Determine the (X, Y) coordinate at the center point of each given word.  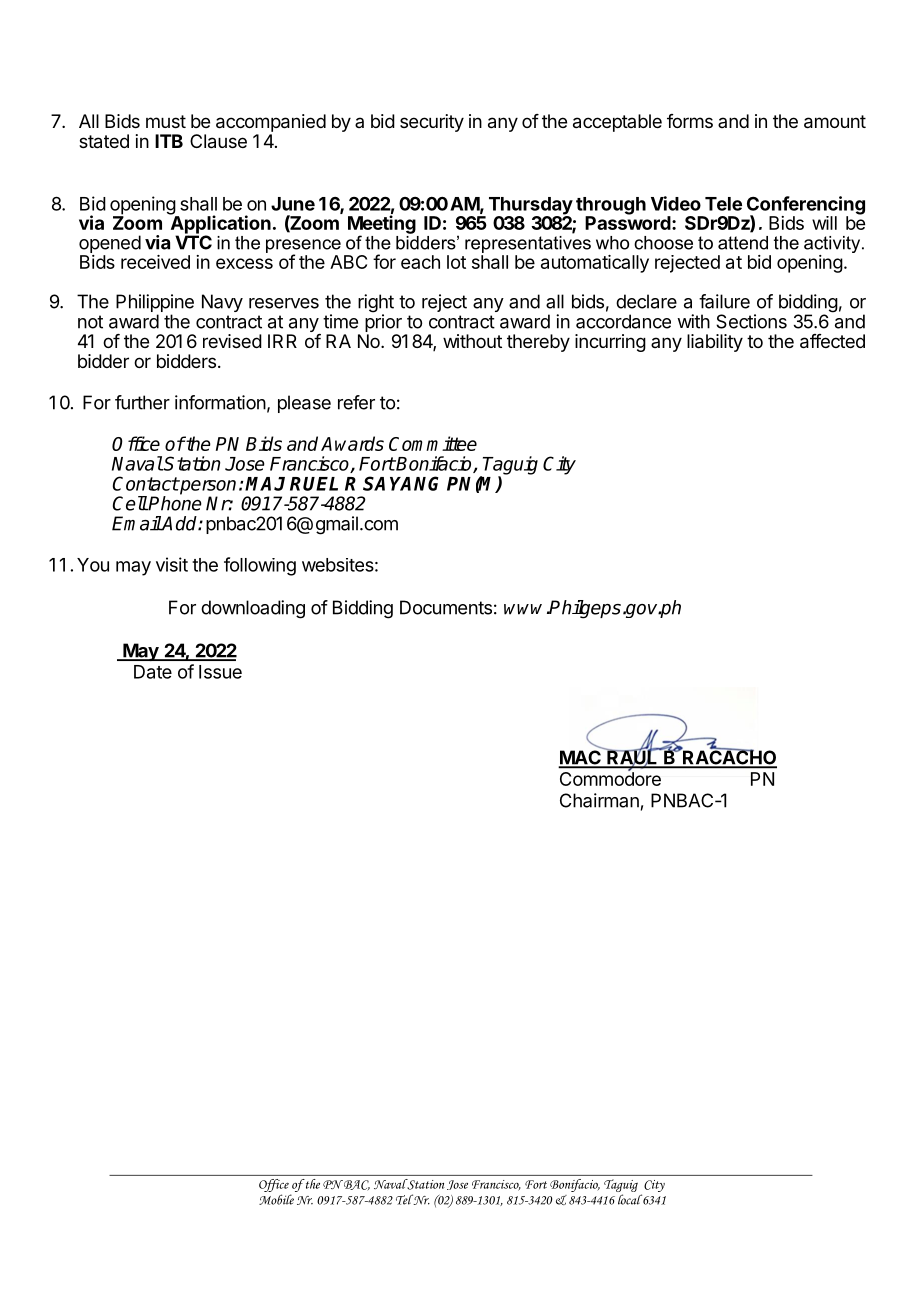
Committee (433, 443)
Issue (220, 672)
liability (715, 343)
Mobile (276, 1199)
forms (690, 121)
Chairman (599, 800)
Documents (446, 607)
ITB (169, 141)
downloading (253, 609)
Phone (174, 502)
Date (153, 672)
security (432, 123)
